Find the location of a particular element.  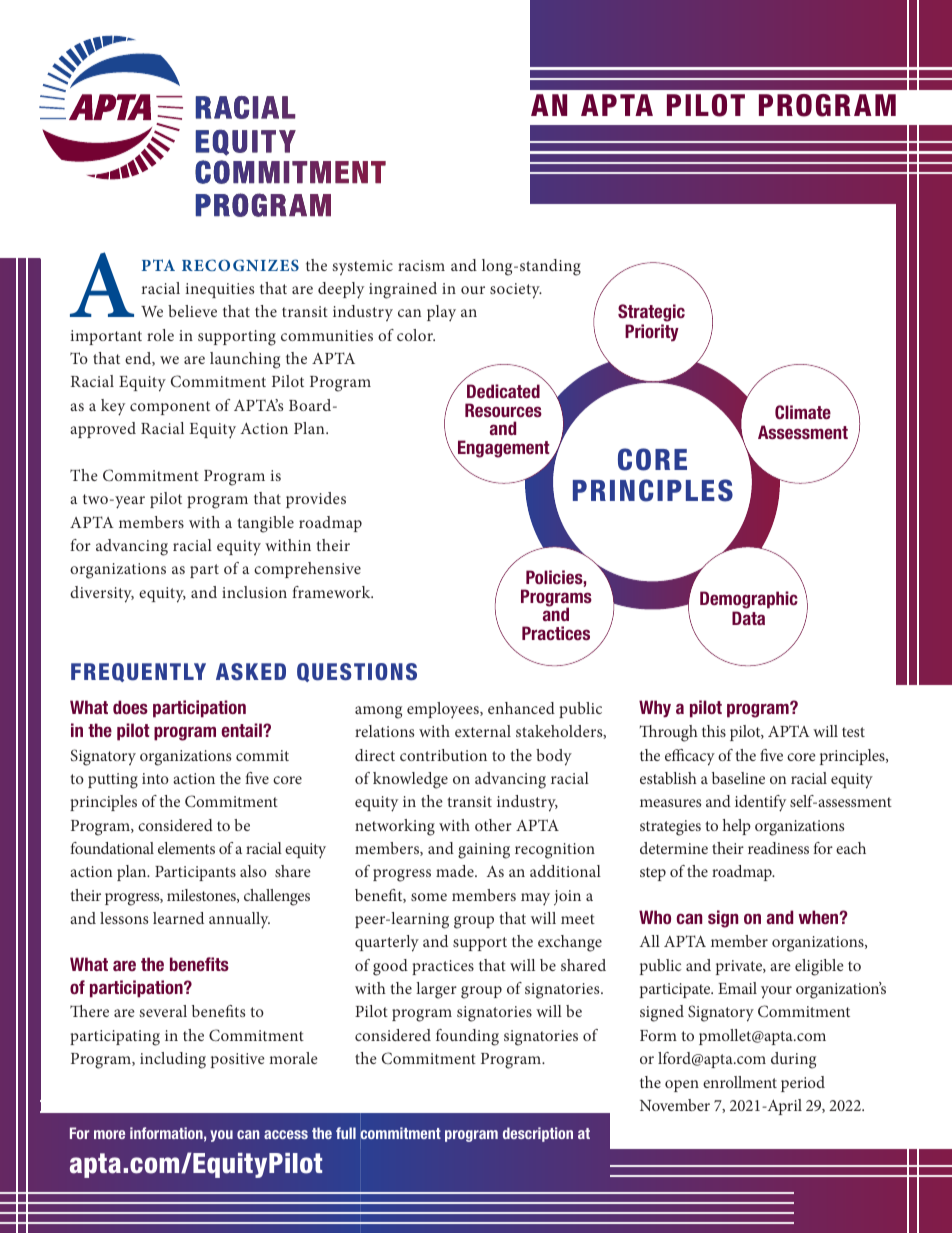

inclusion is located at coordinates (254, 592).
